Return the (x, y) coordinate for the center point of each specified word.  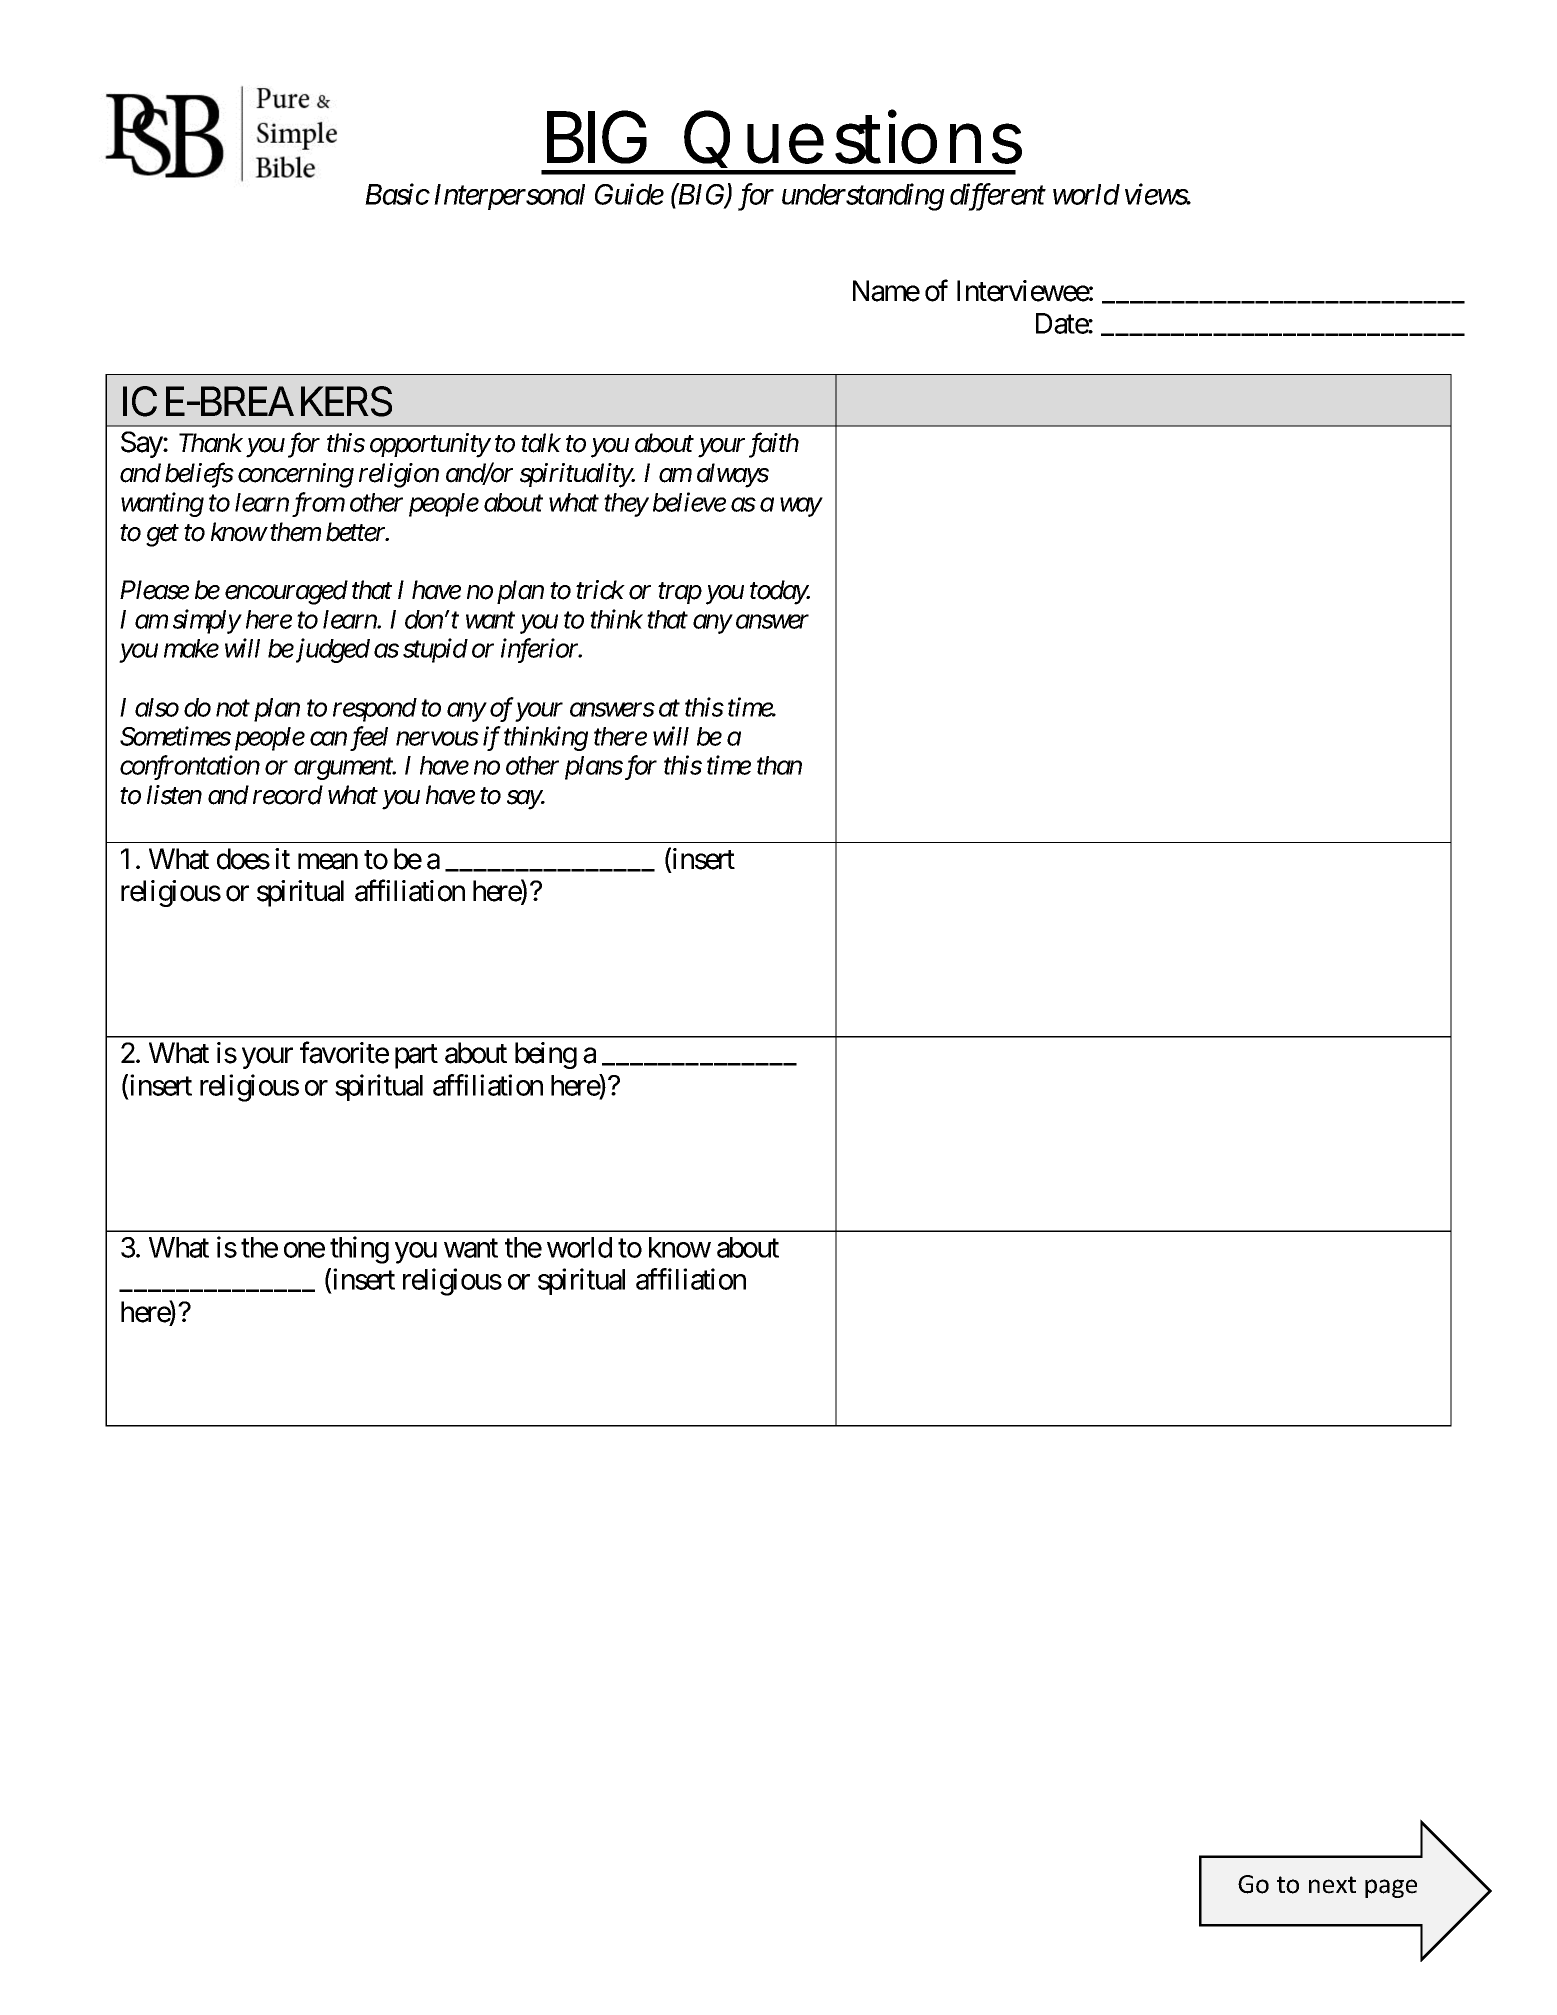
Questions (853, 138)
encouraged (286, 592)
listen (174, 795)
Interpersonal (509, 197)
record (288, 795)
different (998, 197)
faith (774, 445)
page (1391, 1888)
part (416, 1057)
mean (328, 862)
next (1332, 1885)
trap (680, 593)
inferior (541, 650)
